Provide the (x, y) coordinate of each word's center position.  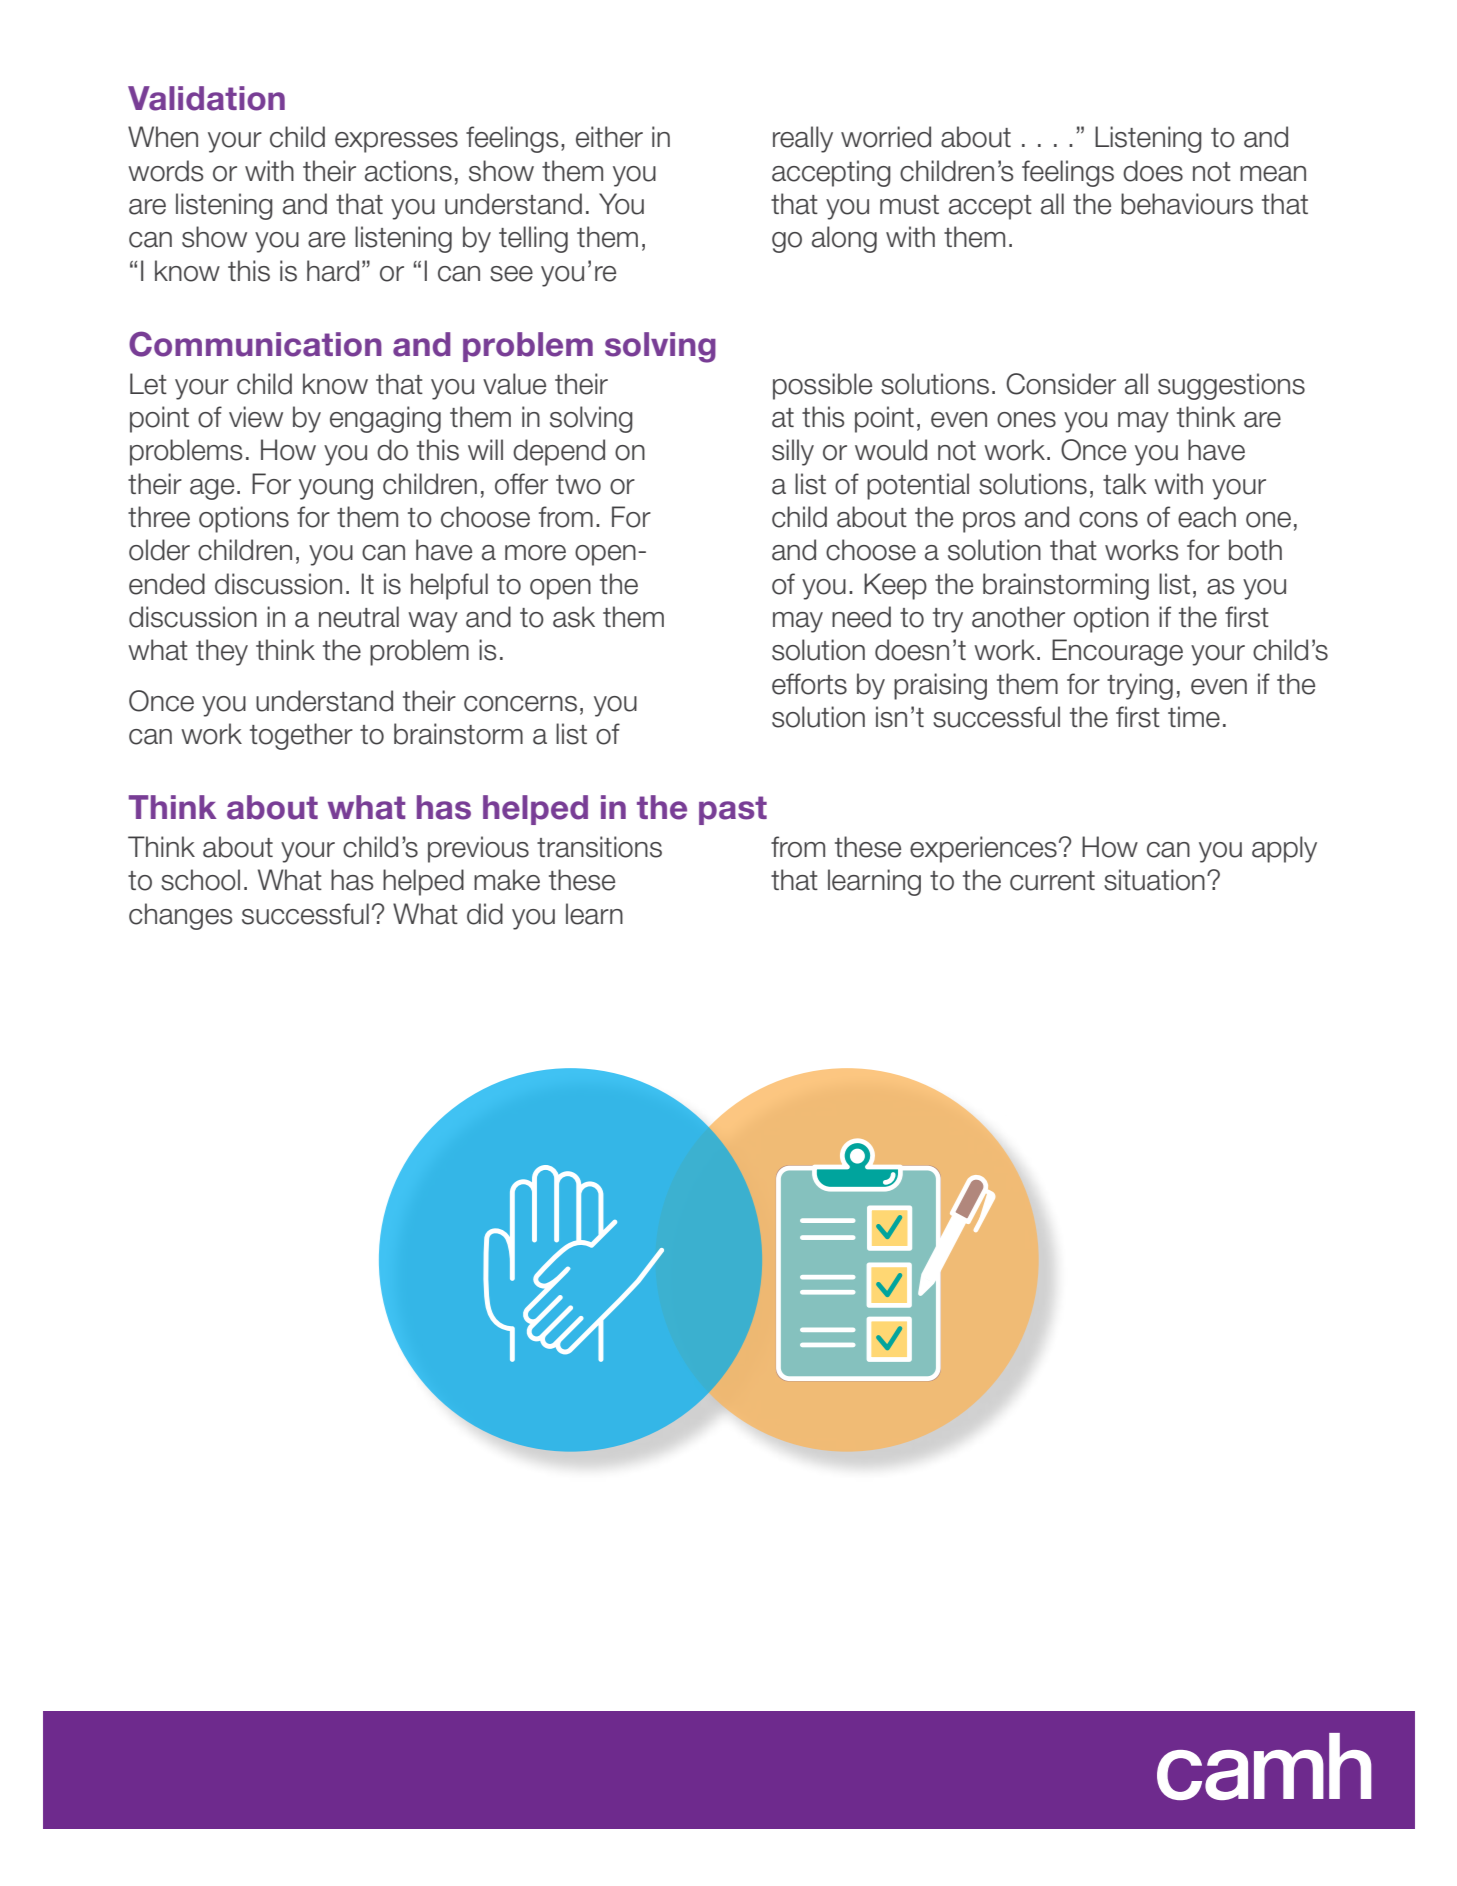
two (578, 485)
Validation (206, 98)
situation (1154, 880)
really (803, 139)
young (336, 489)
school (200, 880)
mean (1273, 174)
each (1207, 517)
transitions (599, 847)
